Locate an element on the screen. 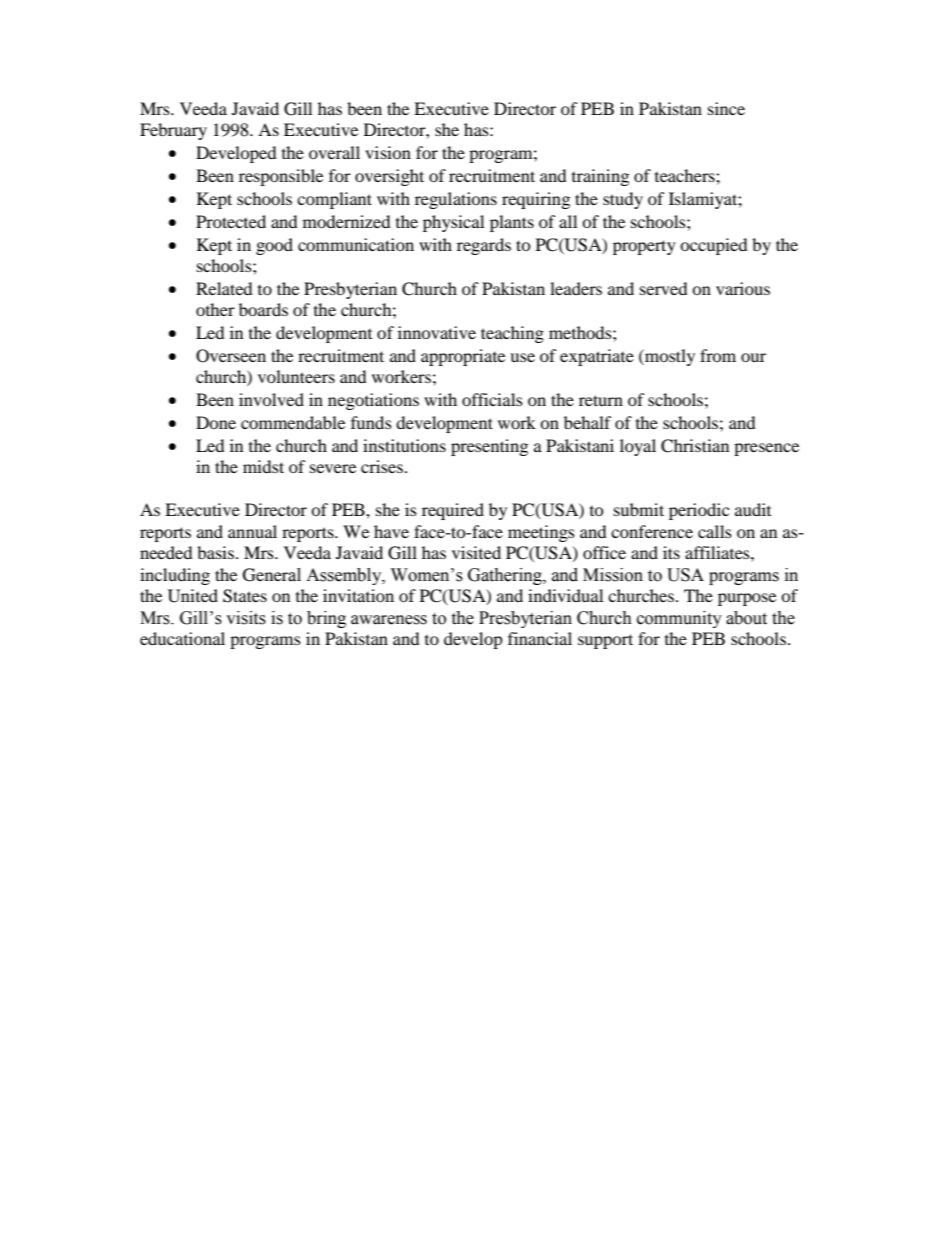 Image resolution: width=952 pixels, height=1233 pixels. appropriate is located at coordinates (463, 357).
